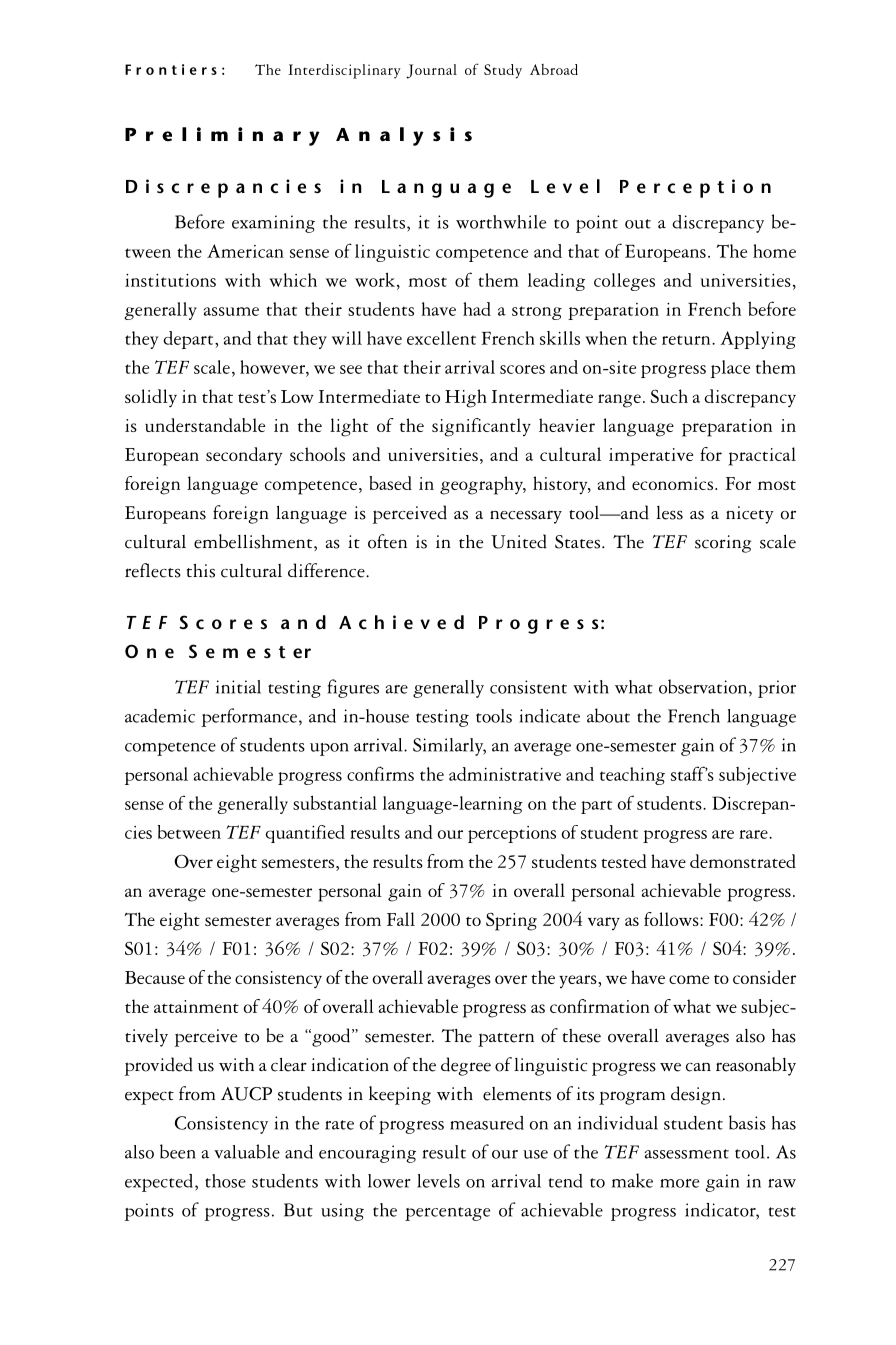  What do you see at coordinates (171, 69) in the screenshot?
I see `Frontiers` at bounding box center [171, 69].
